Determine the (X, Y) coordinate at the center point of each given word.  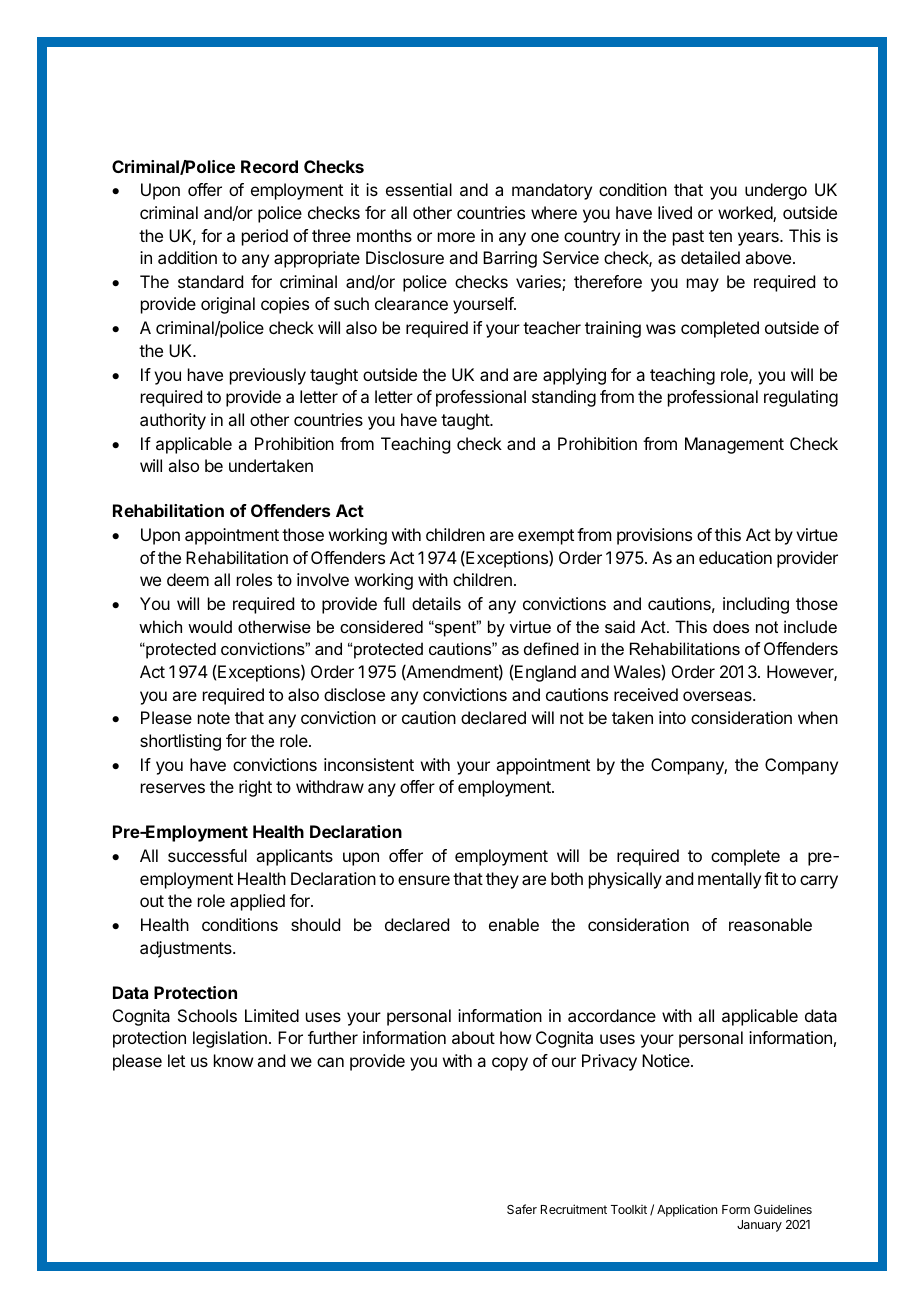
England (545, 673)
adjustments (187, 949)
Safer (522, 1209)
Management (734, 445)
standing (564, 398)
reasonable (770, 924)
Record (269, 166)
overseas (718, 696)
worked (746, 214)
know (233, 1060)
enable (514, 924)
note (214, 718)
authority (173, 421)
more (456, 237)
